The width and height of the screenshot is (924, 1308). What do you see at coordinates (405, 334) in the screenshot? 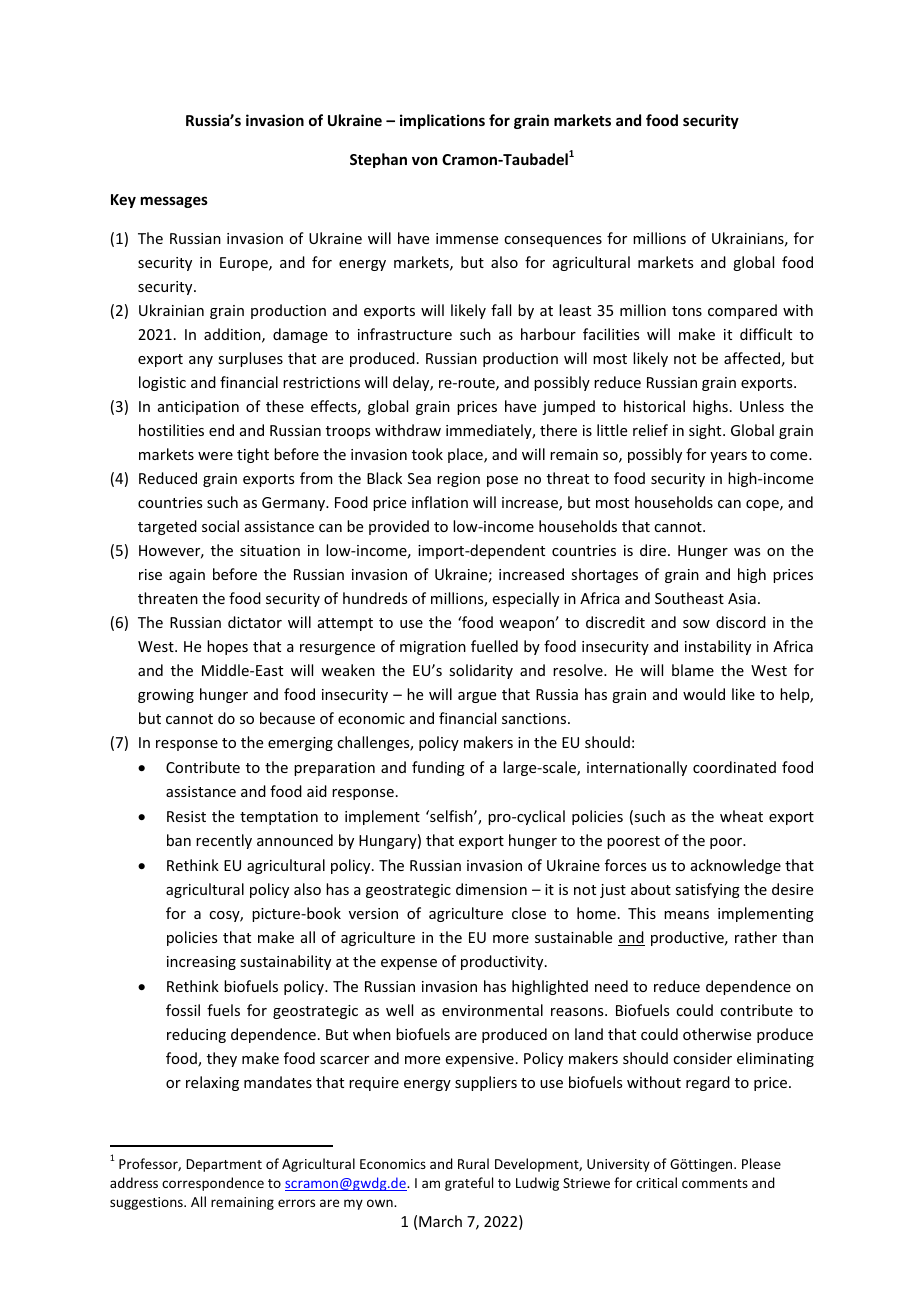
I see `infrastructure` at bounding box center [405, 334].
